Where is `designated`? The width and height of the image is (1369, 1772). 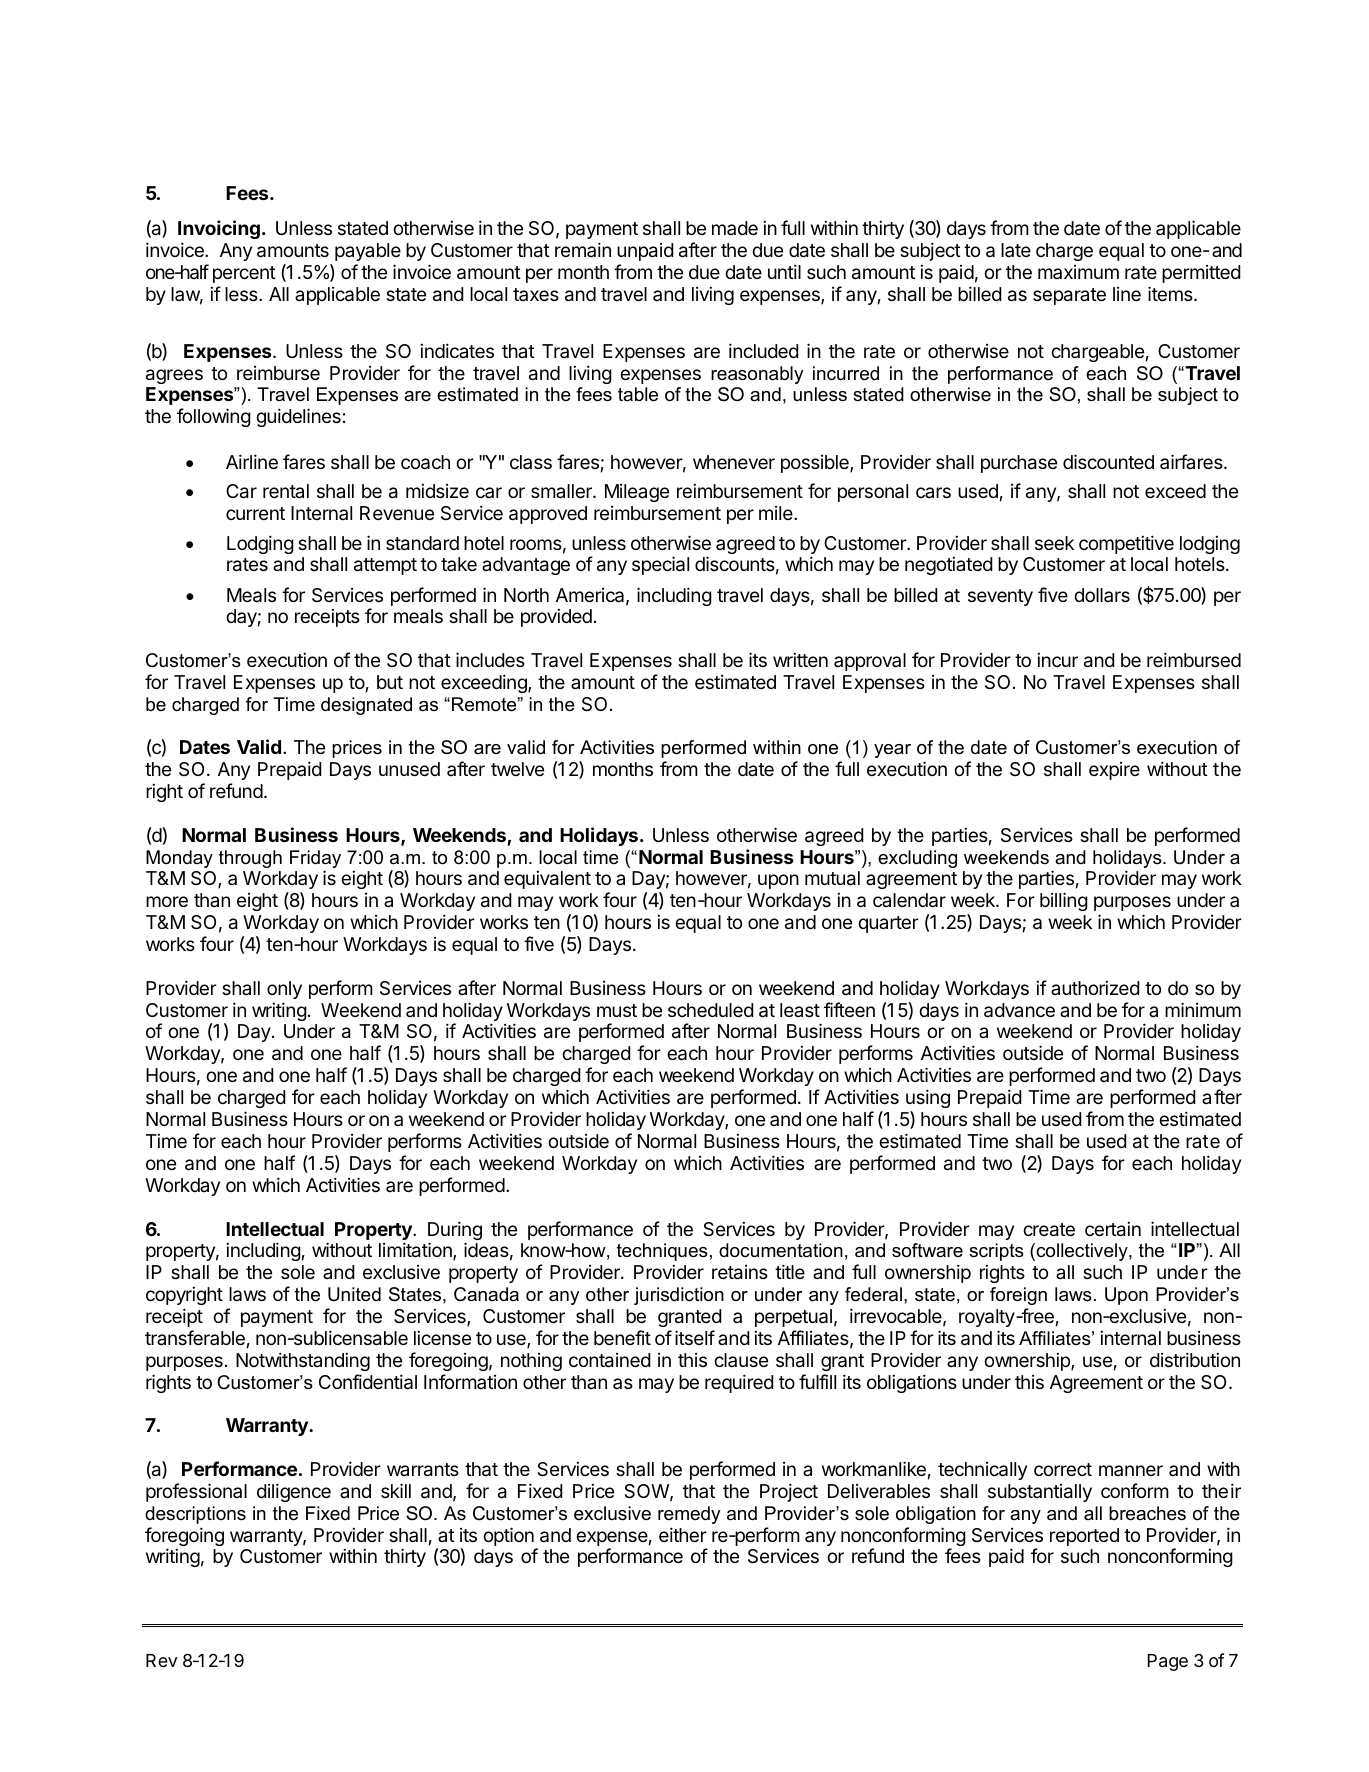
designated is located at coordinates (366, 706).
